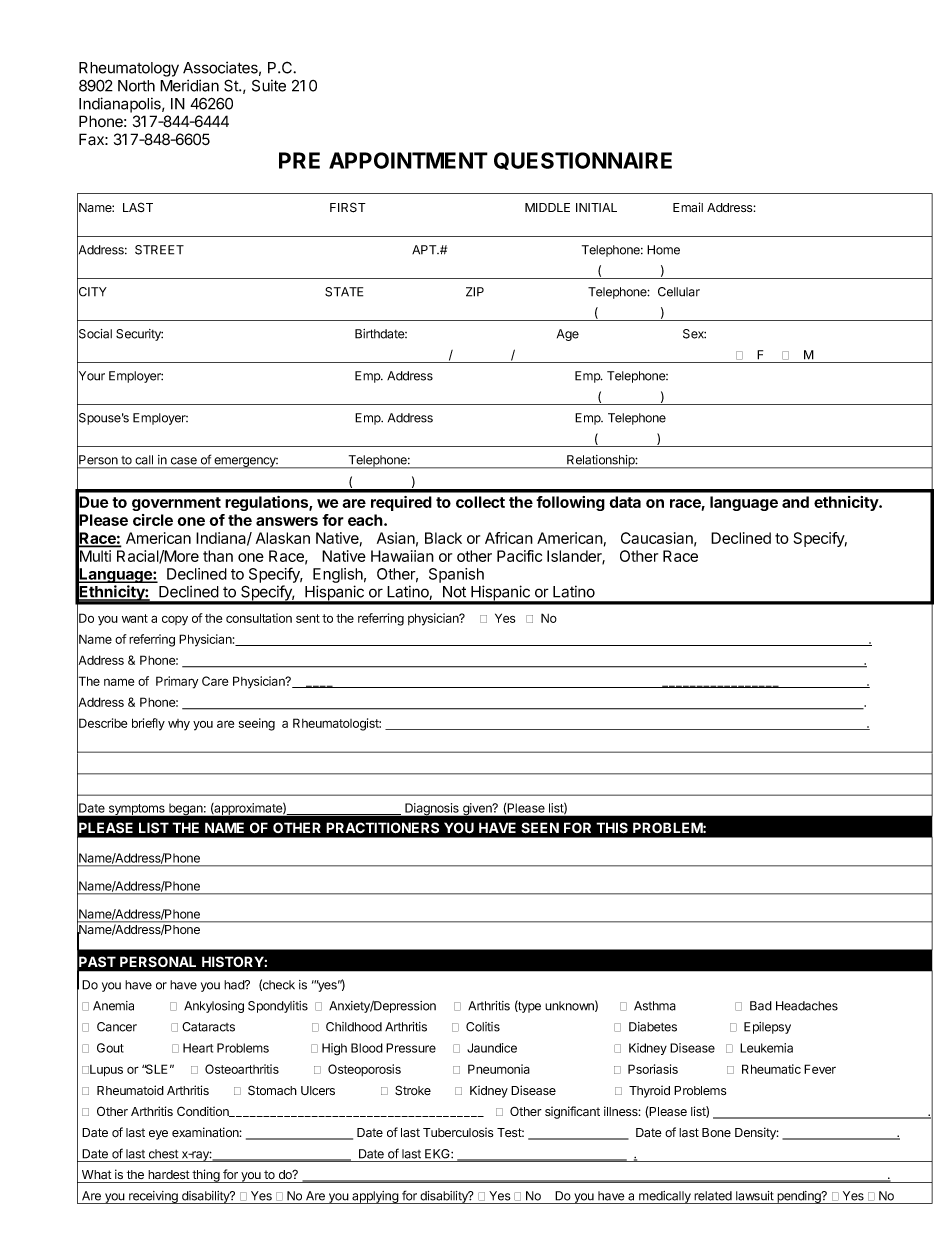  Describe the element at coordinates (625, 502) in the document. I see `data` at that location.
